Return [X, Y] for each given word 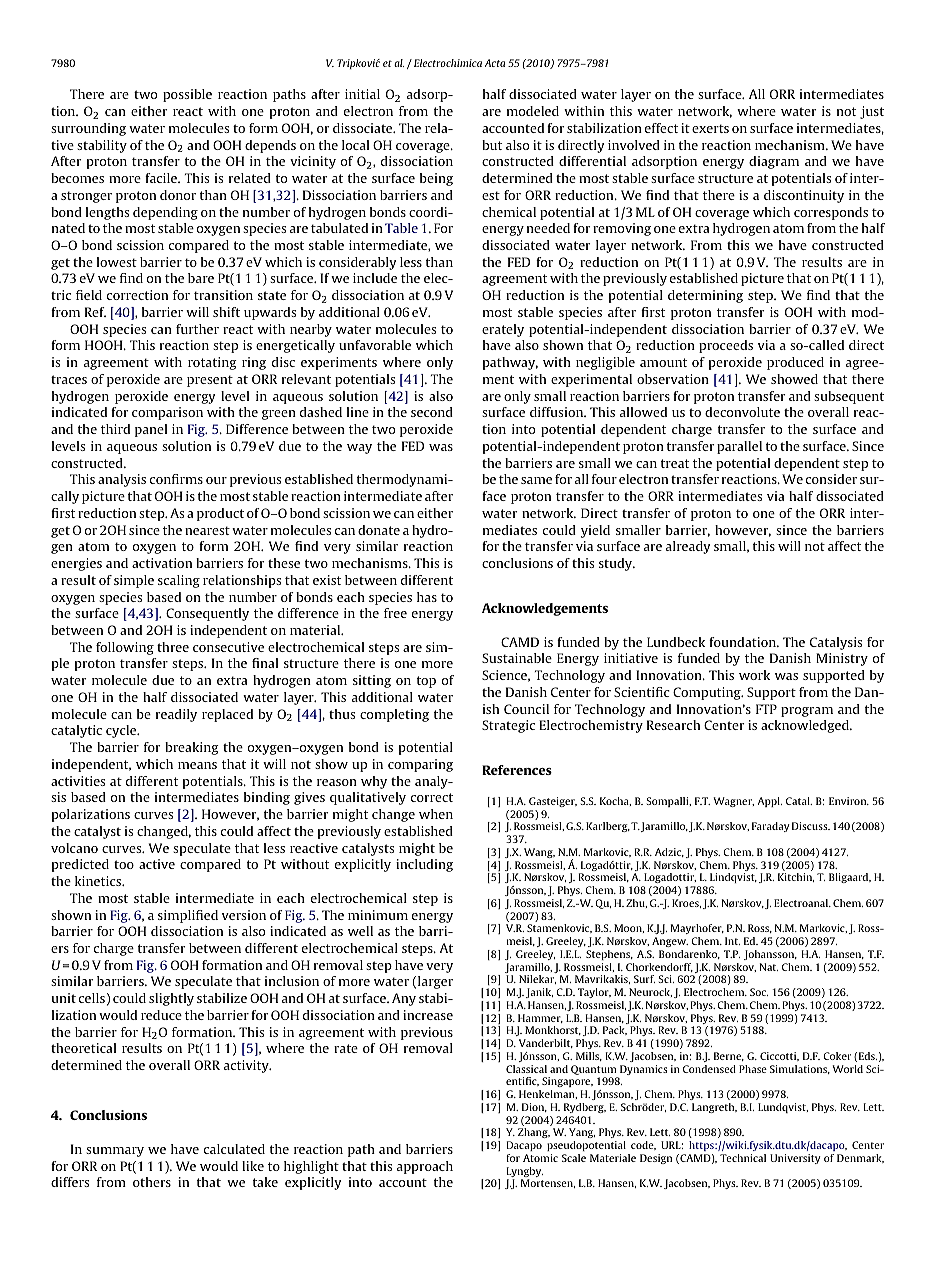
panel [151, 430]
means [197, 765]
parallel [739, 447]
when [436, 814]
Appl [769, 802]
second [432, 412]
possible [187, 95]
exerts [710, 128]
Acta [494, 63]
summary [115, 1152]
